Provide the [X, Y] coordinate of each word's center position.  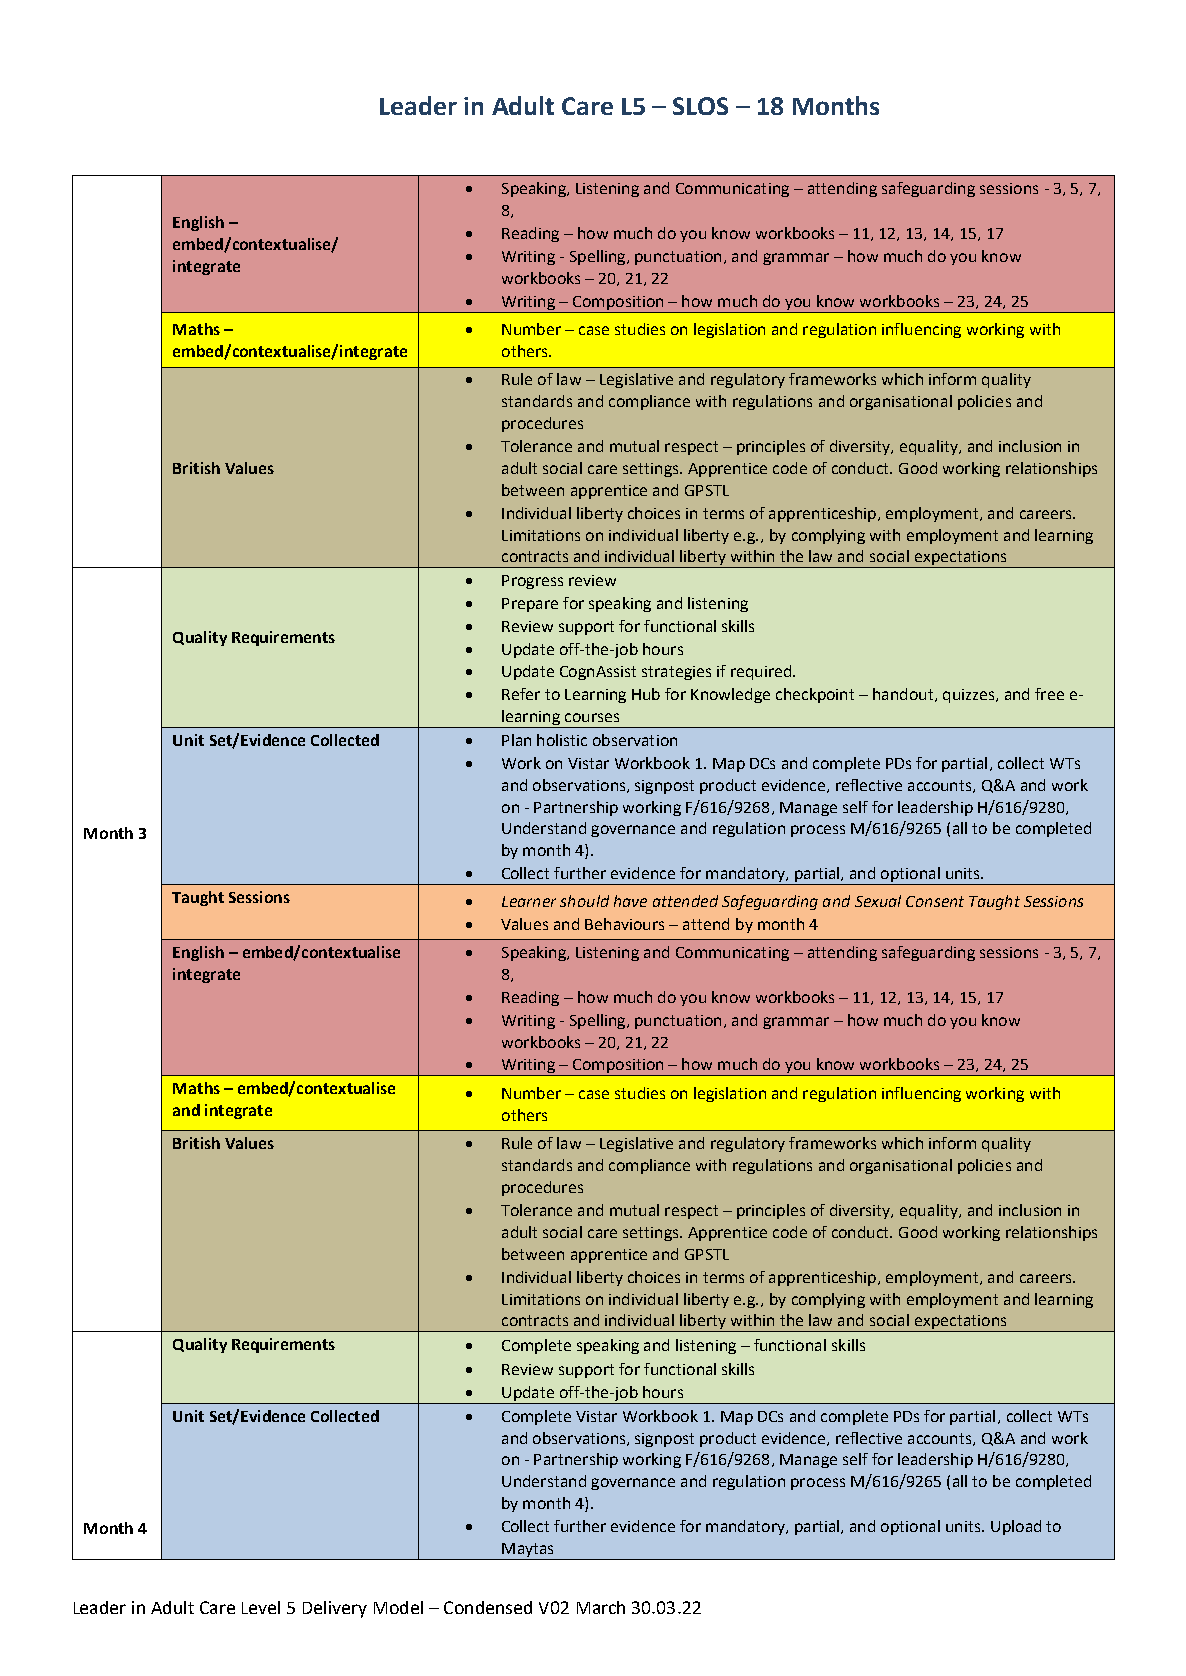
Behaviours [624, 924]
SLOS [700, 106]
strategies [676, 673]
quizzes [970, 696]
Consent [935, 901]
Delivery [335, 1609]
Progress [532, 582]
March [601, 1607]
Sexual [878, 901]
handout [904, 695]
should [584, 901]
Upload [1016, 1527]
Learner [529, 901]
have [630, 901]
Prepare [530, 605]
